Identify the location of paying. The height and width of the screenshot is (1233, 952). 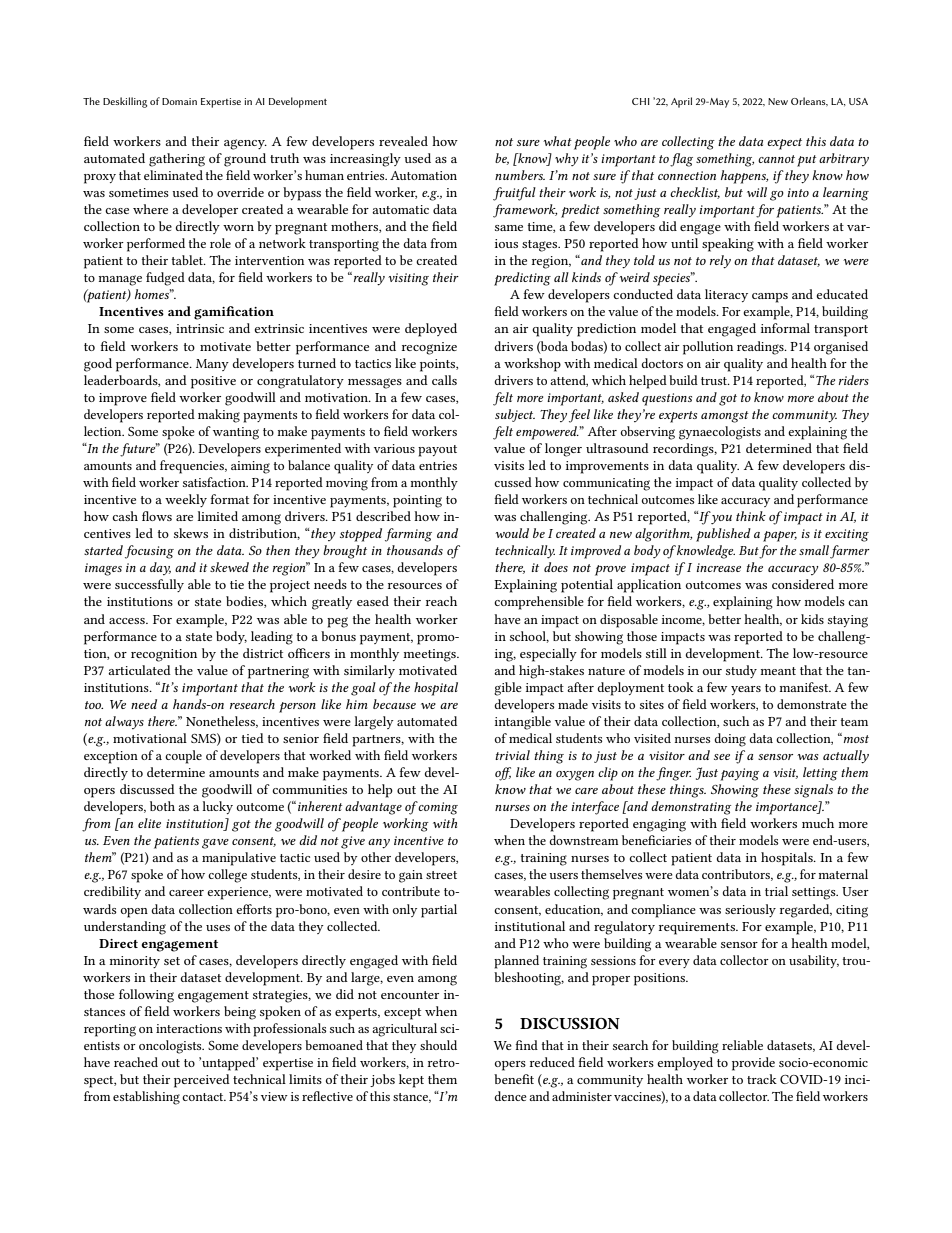
(739, 774).
